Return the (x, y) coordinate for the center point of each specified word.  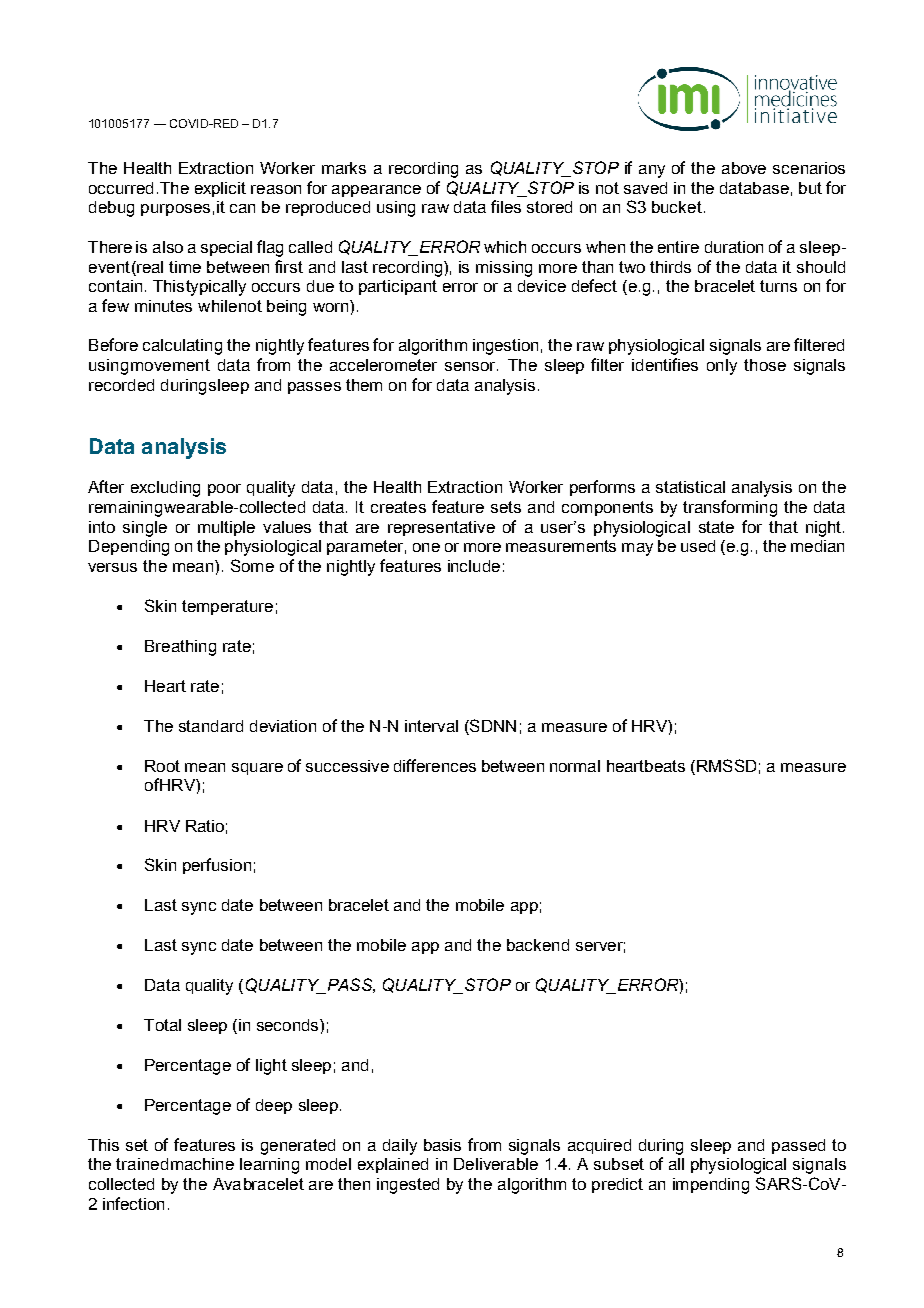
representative (441, 528)
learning (269, 1166)
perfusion (217, 866)
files (506, 206)
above (744, 168)
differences (435, 765)
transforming (730, 508)
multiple (226, 528)
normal (575, 766)
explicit (220, 189)
